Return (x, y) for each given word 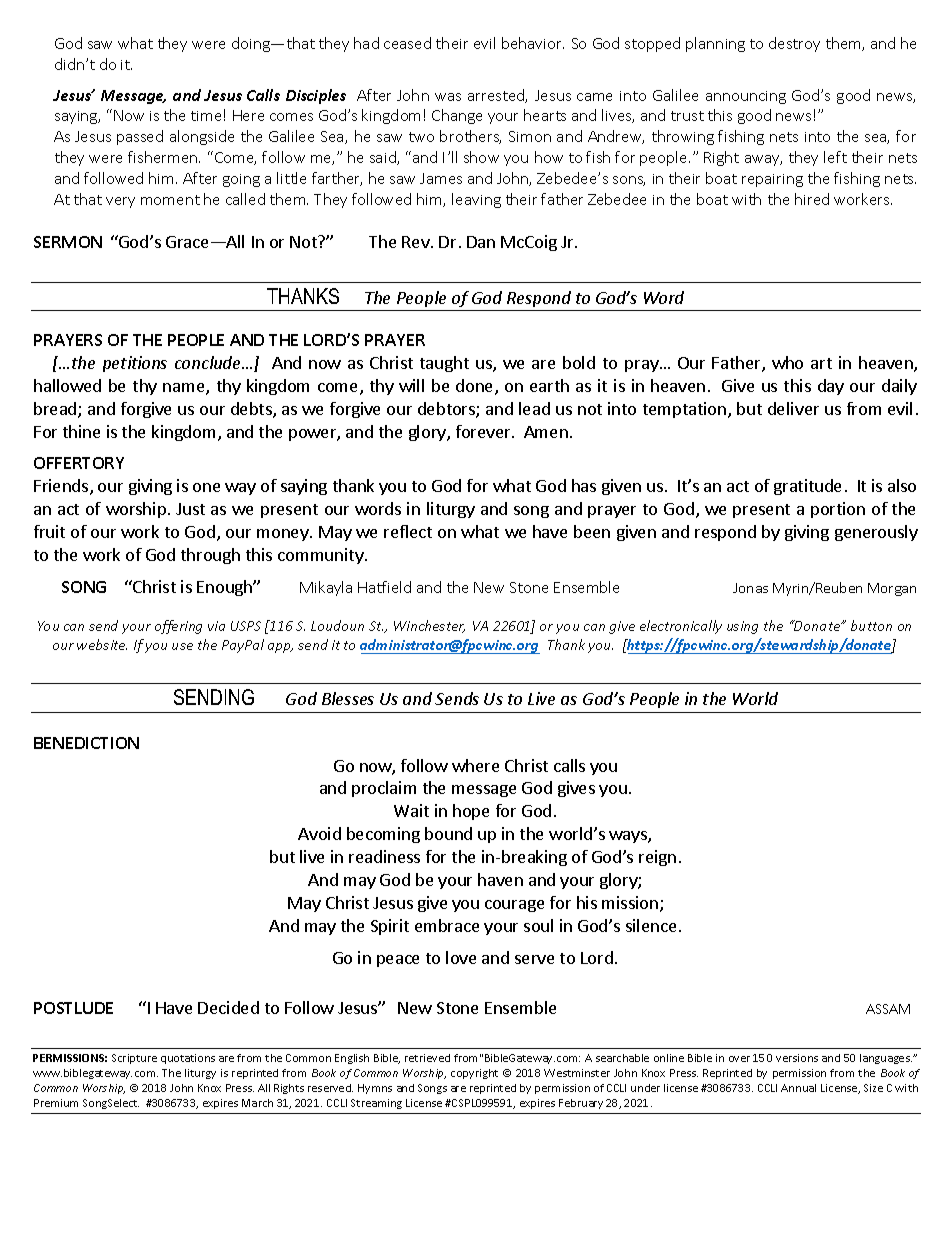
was (448, 97)
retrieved (427, 1058)
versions (797, 1058)
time (206, 116)
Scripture (134, 1059)
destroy (794, 44)
